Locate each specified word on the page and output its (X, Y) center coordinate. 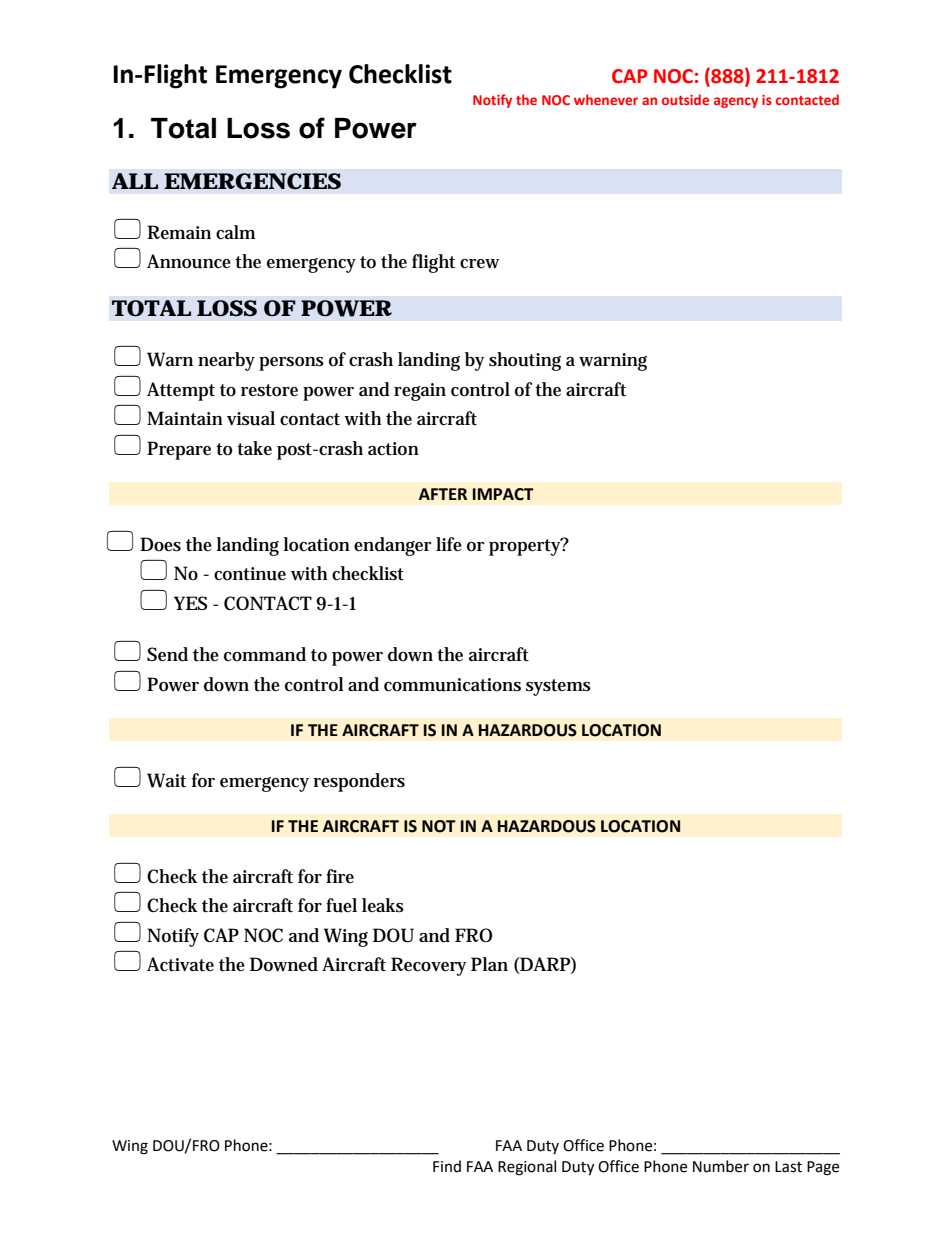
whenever (606, 99)
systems (558, 687)
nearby (226, 361)
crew (479, 264)
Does (160, 544)
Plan (489, 964)
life (449, 544)
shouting (525, 361)
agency (736, 102)
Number (721, 1166)
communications (452, 685)
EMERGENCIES (252, 181)
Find (447, 1166)
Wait (166, 780)
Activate (180, 964)
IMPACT (503, 494)
